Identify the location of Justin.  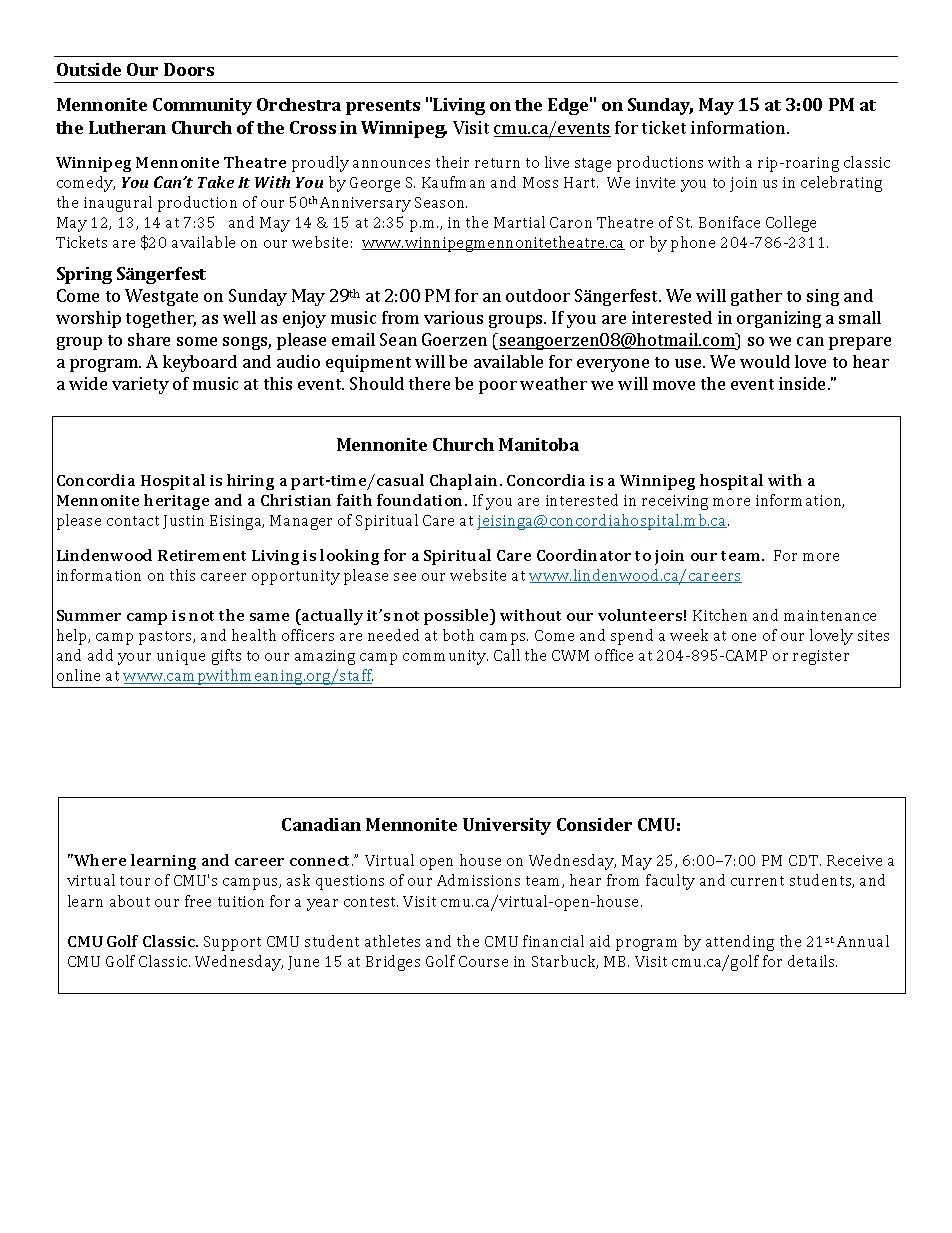
(183, 522).
